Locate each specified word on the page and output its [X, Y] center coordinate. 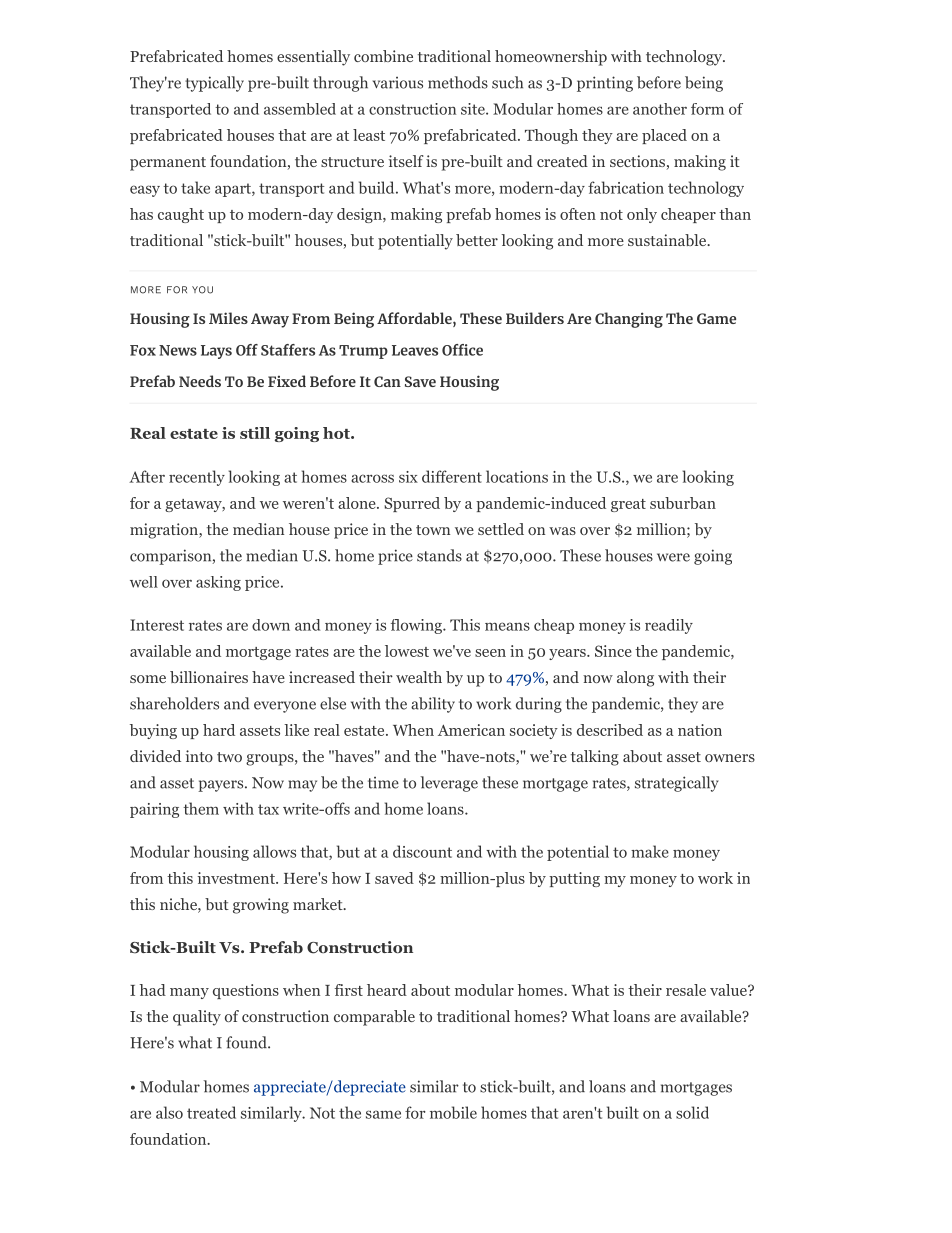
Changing [629, 320]
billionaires [209, 677]
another [660, 109]
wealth [419, 677]
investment [237, 878]
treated [211, 1112]
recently [197, 478]
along [635, 679]
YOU [202, 290]
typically [214, 84]
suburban [683, 503]
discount [422, 851]
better [477, 240]
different [452, 476]
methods [458, 82]
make [650, 851]
